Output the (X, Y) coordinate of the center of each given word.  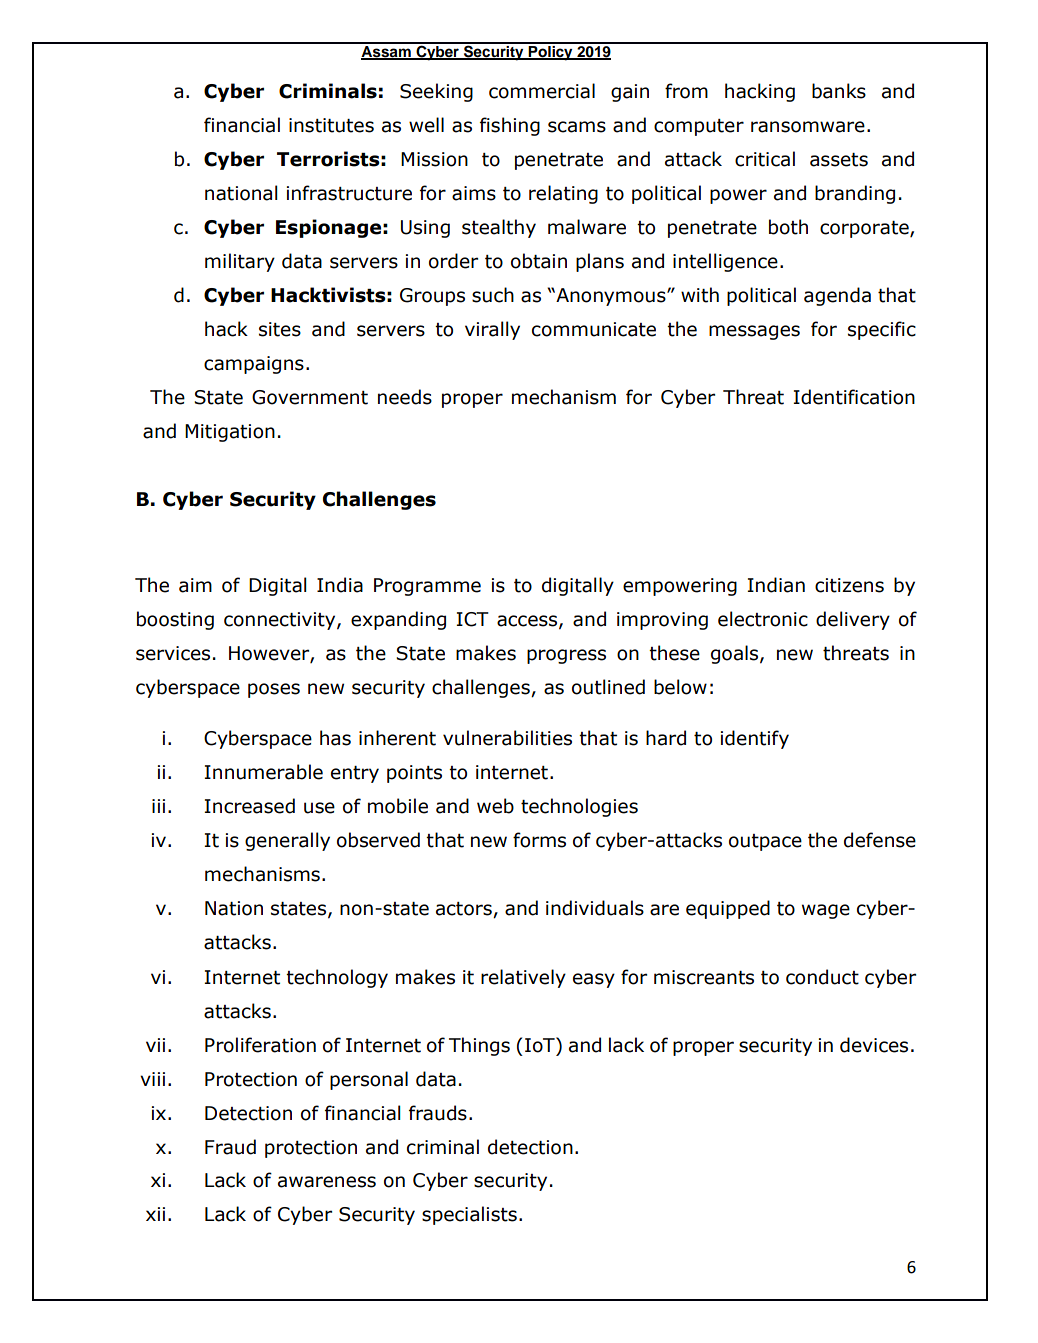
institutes (331, 125)
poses (274, 690)
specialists (469, 1215)
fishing (510, 126)
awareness (327, 1182)
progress (566, 656)
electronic (763, 619)
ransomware (808, 127)
